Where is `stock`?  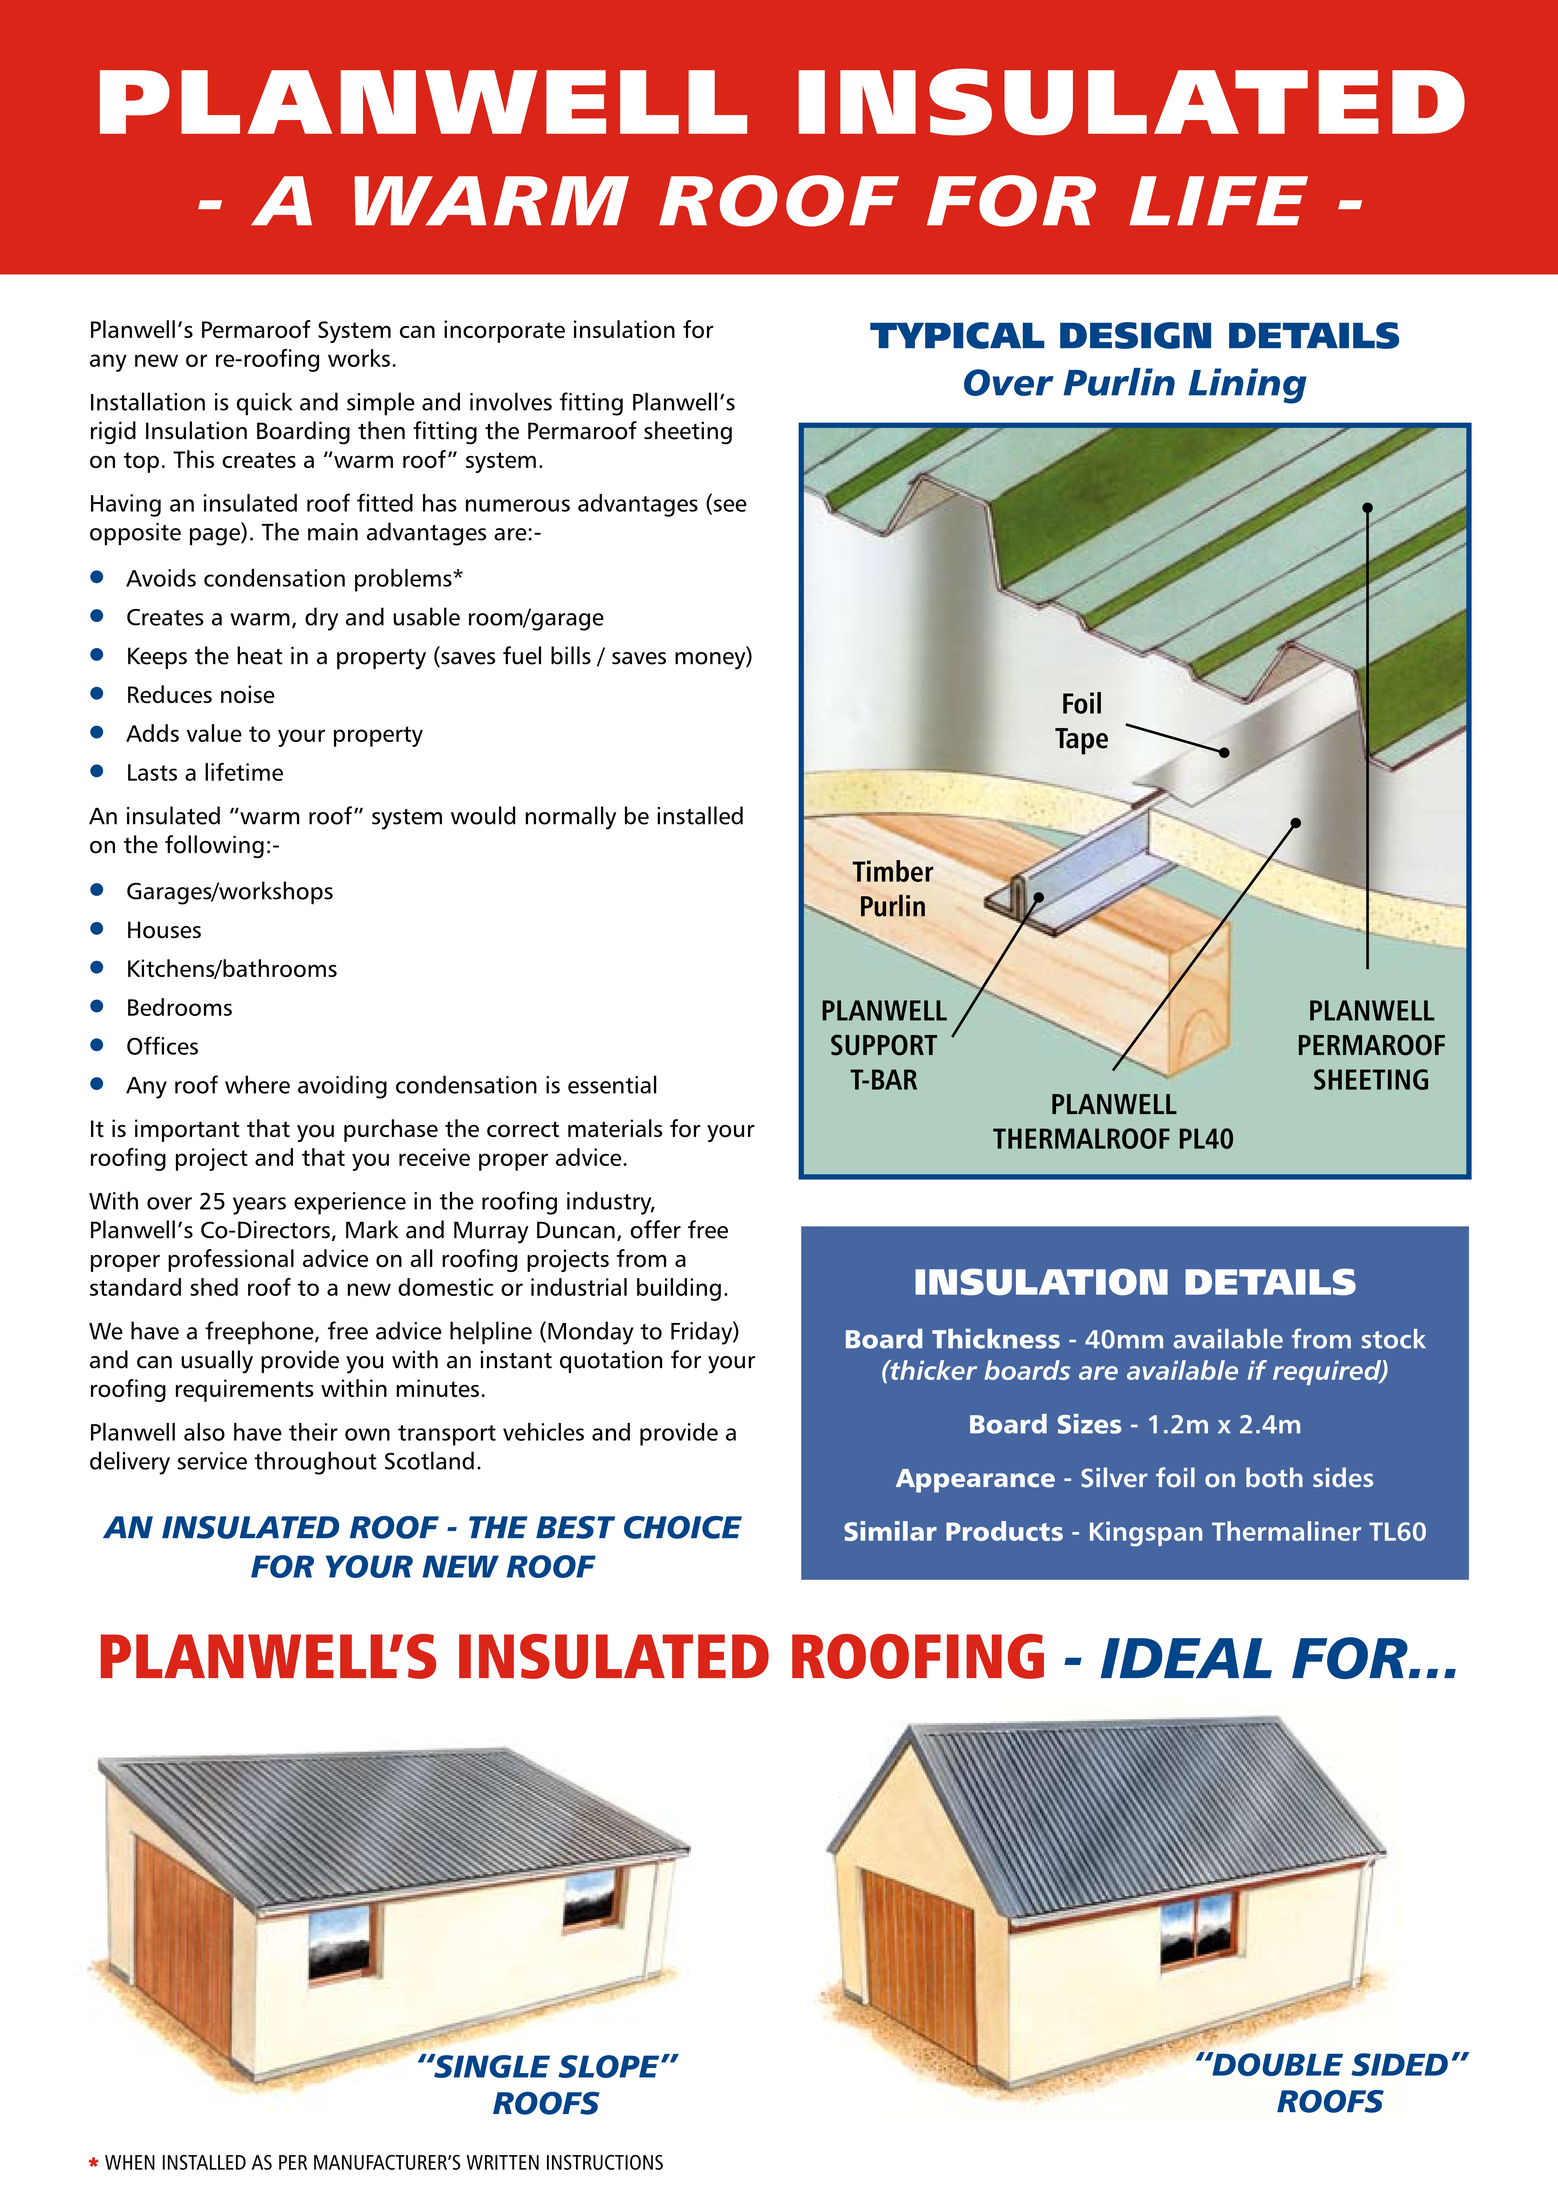
stock is located at coordinates (1393, 1339).
